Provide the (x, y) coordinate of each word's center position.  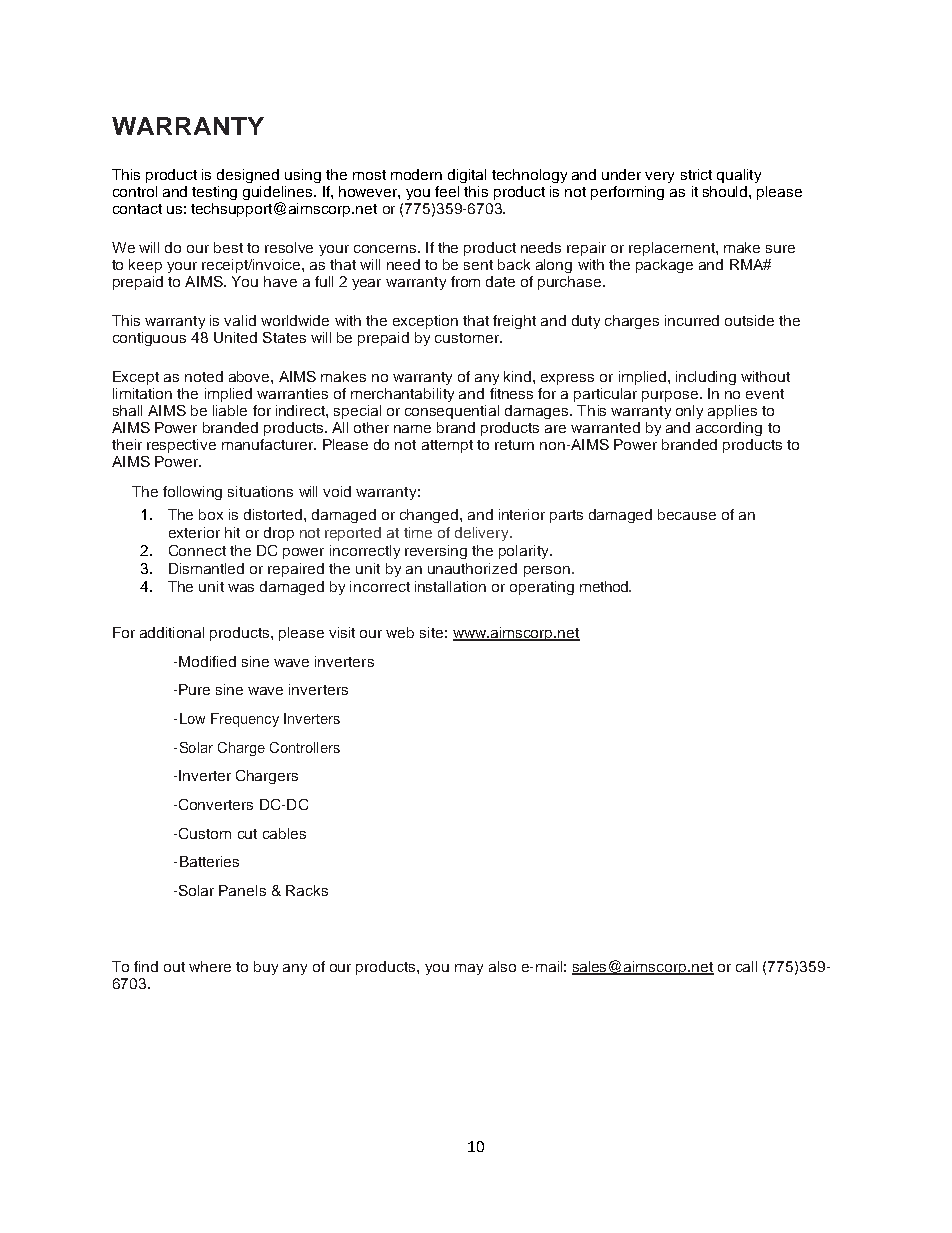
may (469, 969)
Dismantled (206, 568)
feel (447, 191)
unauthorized (472, 568)
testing (214, 193)
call (746, 966)
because (687, 514)
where (210, 966)
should (726, 191)
